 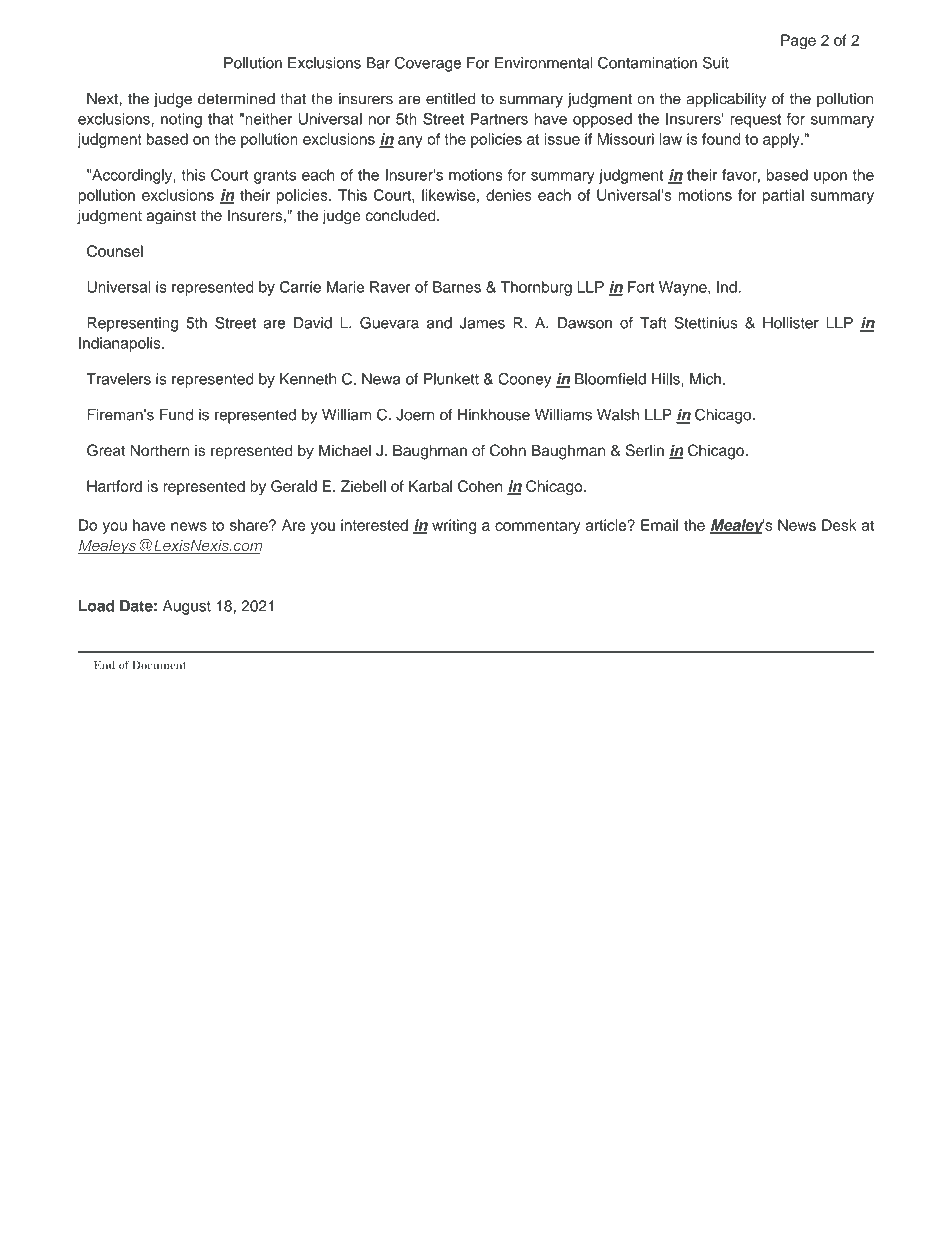 What do you see at coordinates (160, 450) in the screenshot?
I see `Northern` at bounding box center [160, 450].
